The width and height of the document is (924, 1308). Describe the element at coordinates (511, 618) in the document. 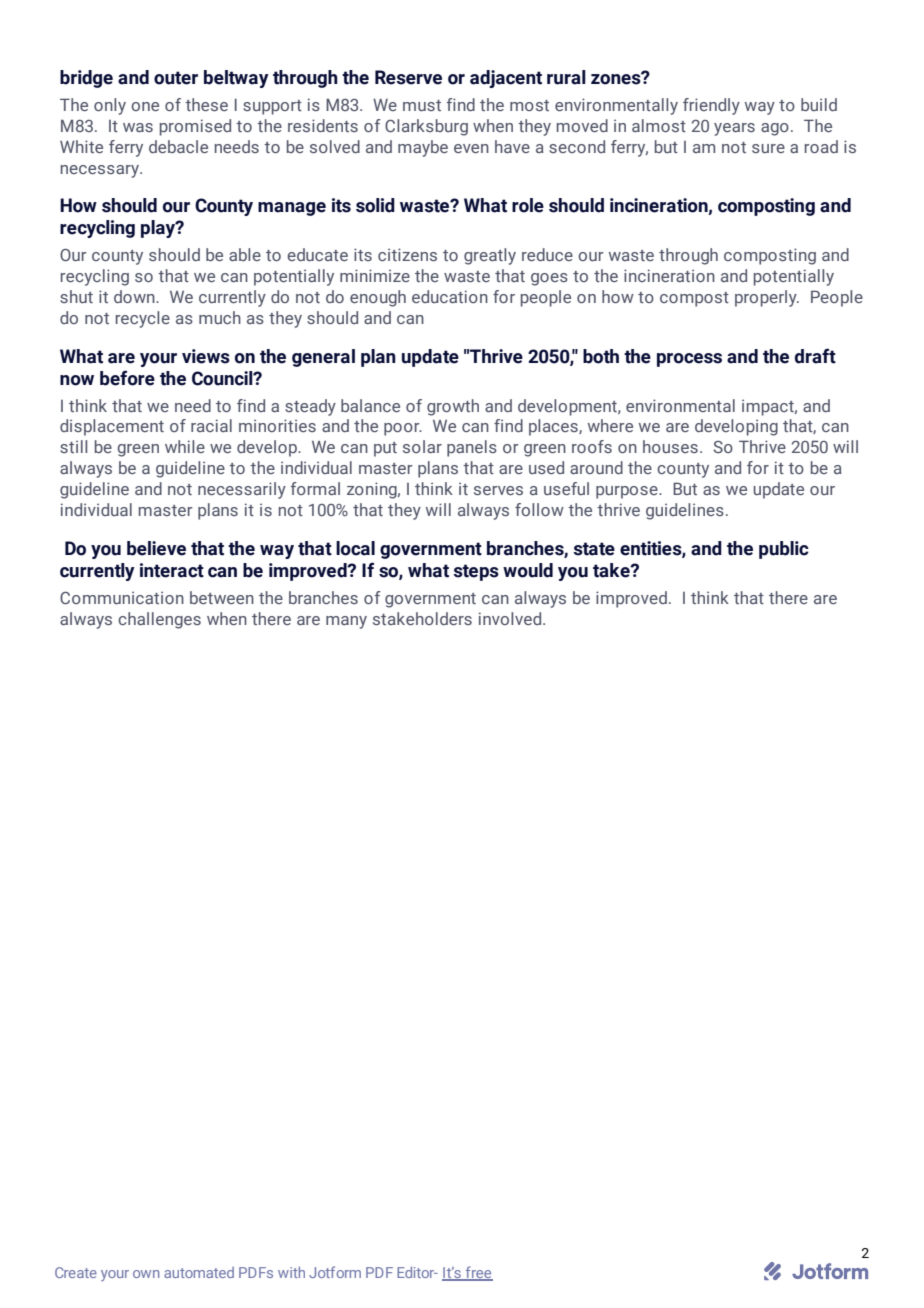

I see `involved` at that location.
